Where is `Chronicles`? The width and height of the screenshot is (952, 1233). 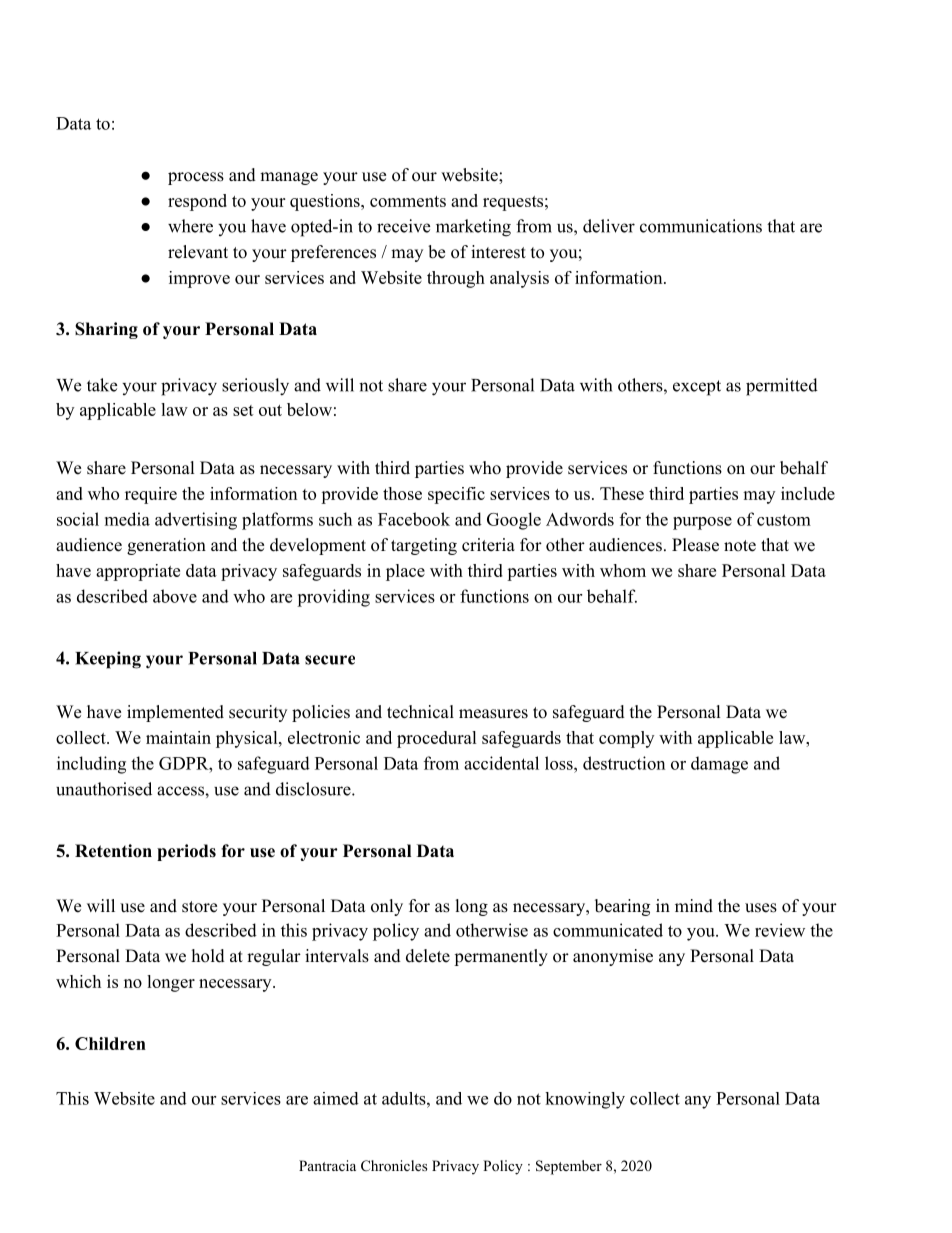
Chronicles is located at coordinates (394, 1165).
